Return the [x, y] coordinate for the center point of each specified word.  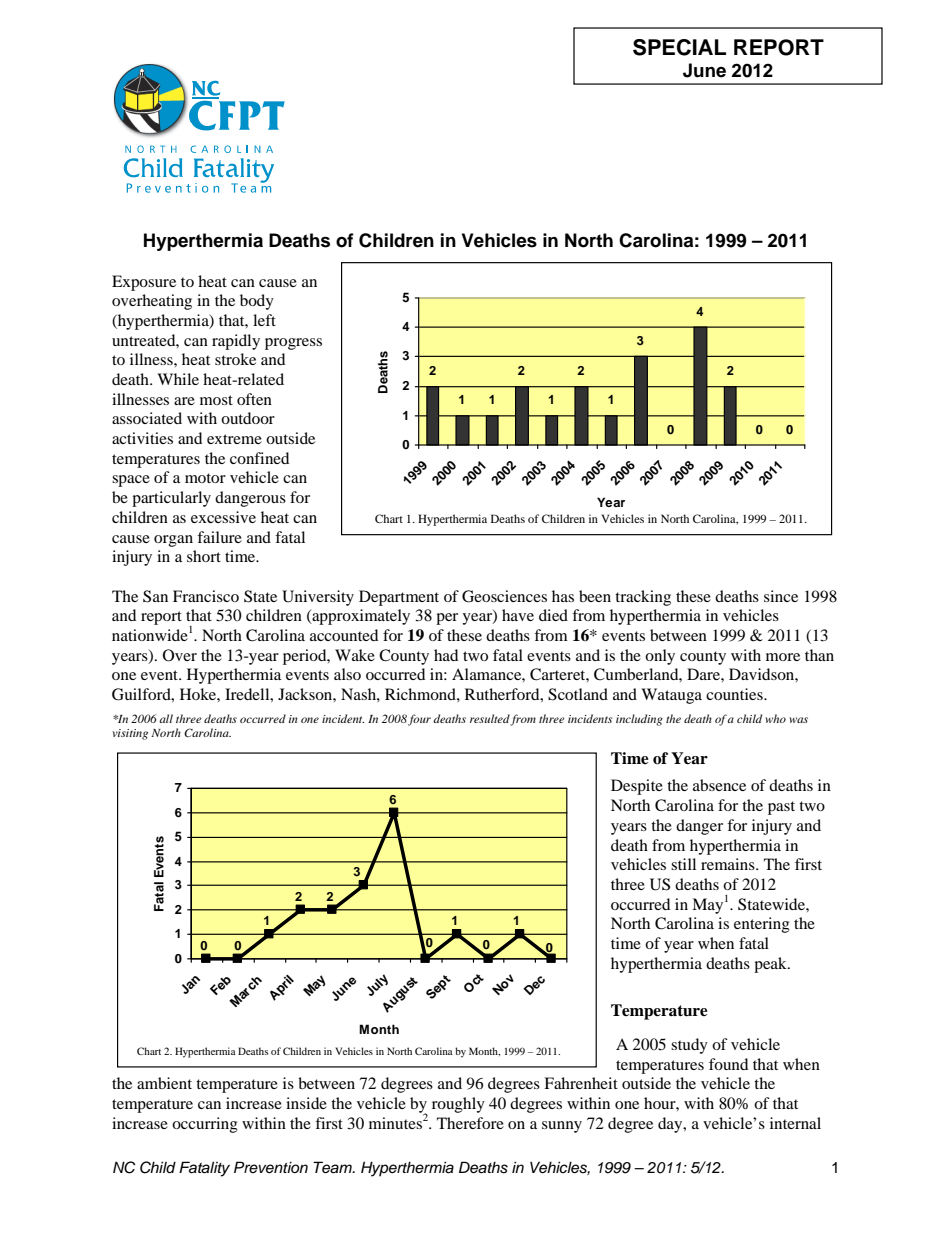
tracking [643, 598]
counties [735, 694]
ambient [164, 1083]
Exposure [144, 283]
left [264, 320]
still [683, 864]
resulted [490, 719]
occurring [205, 1125]
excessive [223, 517]
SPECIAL [679, 47]
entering [762, 925]
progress [293, 344]
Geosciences [504, 596]
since [781, 596]
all [166, 718]
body [257, 302]
